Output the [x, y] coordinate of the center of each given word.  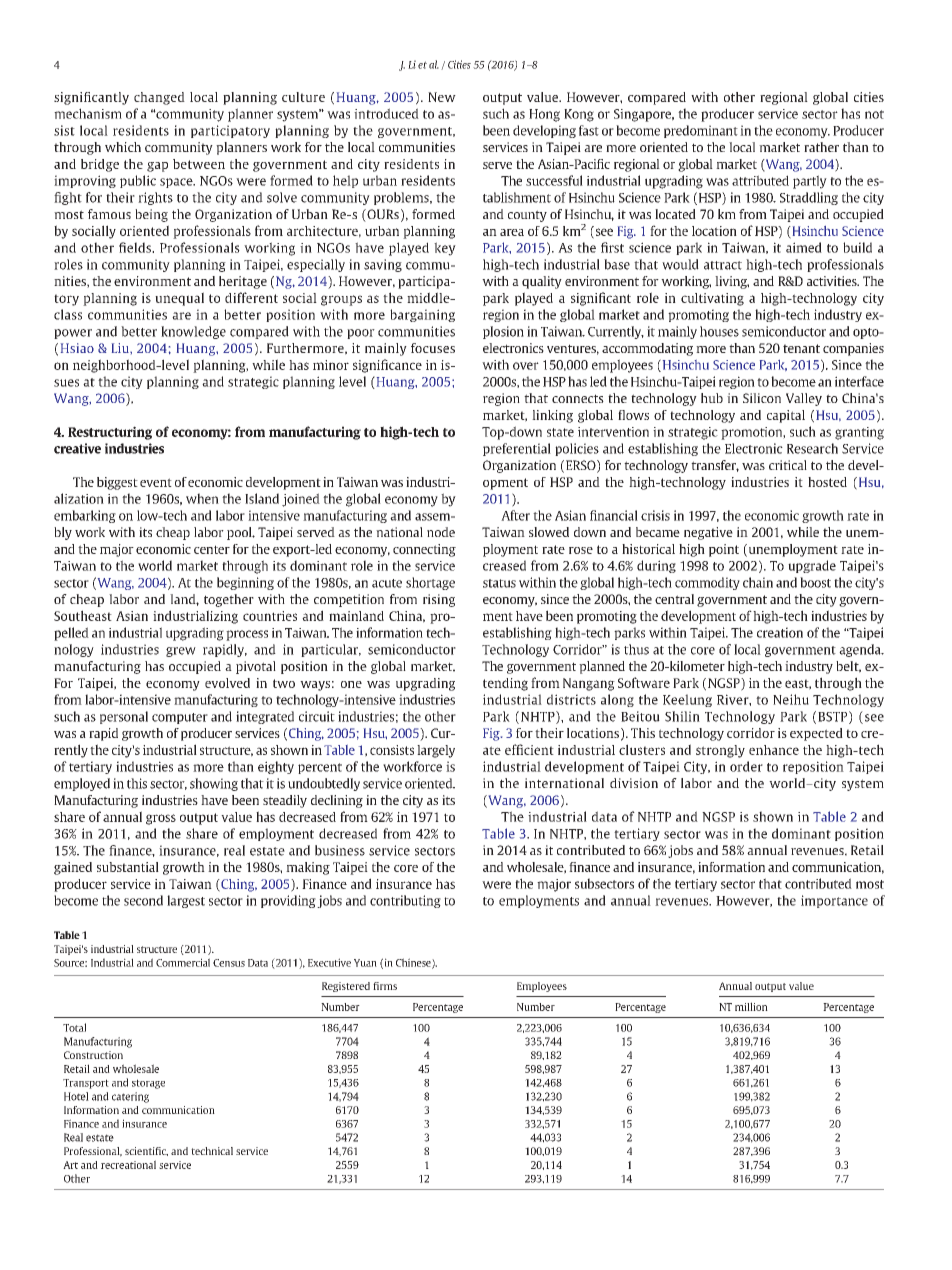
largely [436, 751]
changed [159, 98]
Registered [346, 987]
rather [821, 147]
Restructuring [110, 433]
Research [812, 448]
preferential [517, 449]
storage [148, 1084]
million [751, 1006]
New [442, 97]
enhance [774, 750]
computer [180, 718]
